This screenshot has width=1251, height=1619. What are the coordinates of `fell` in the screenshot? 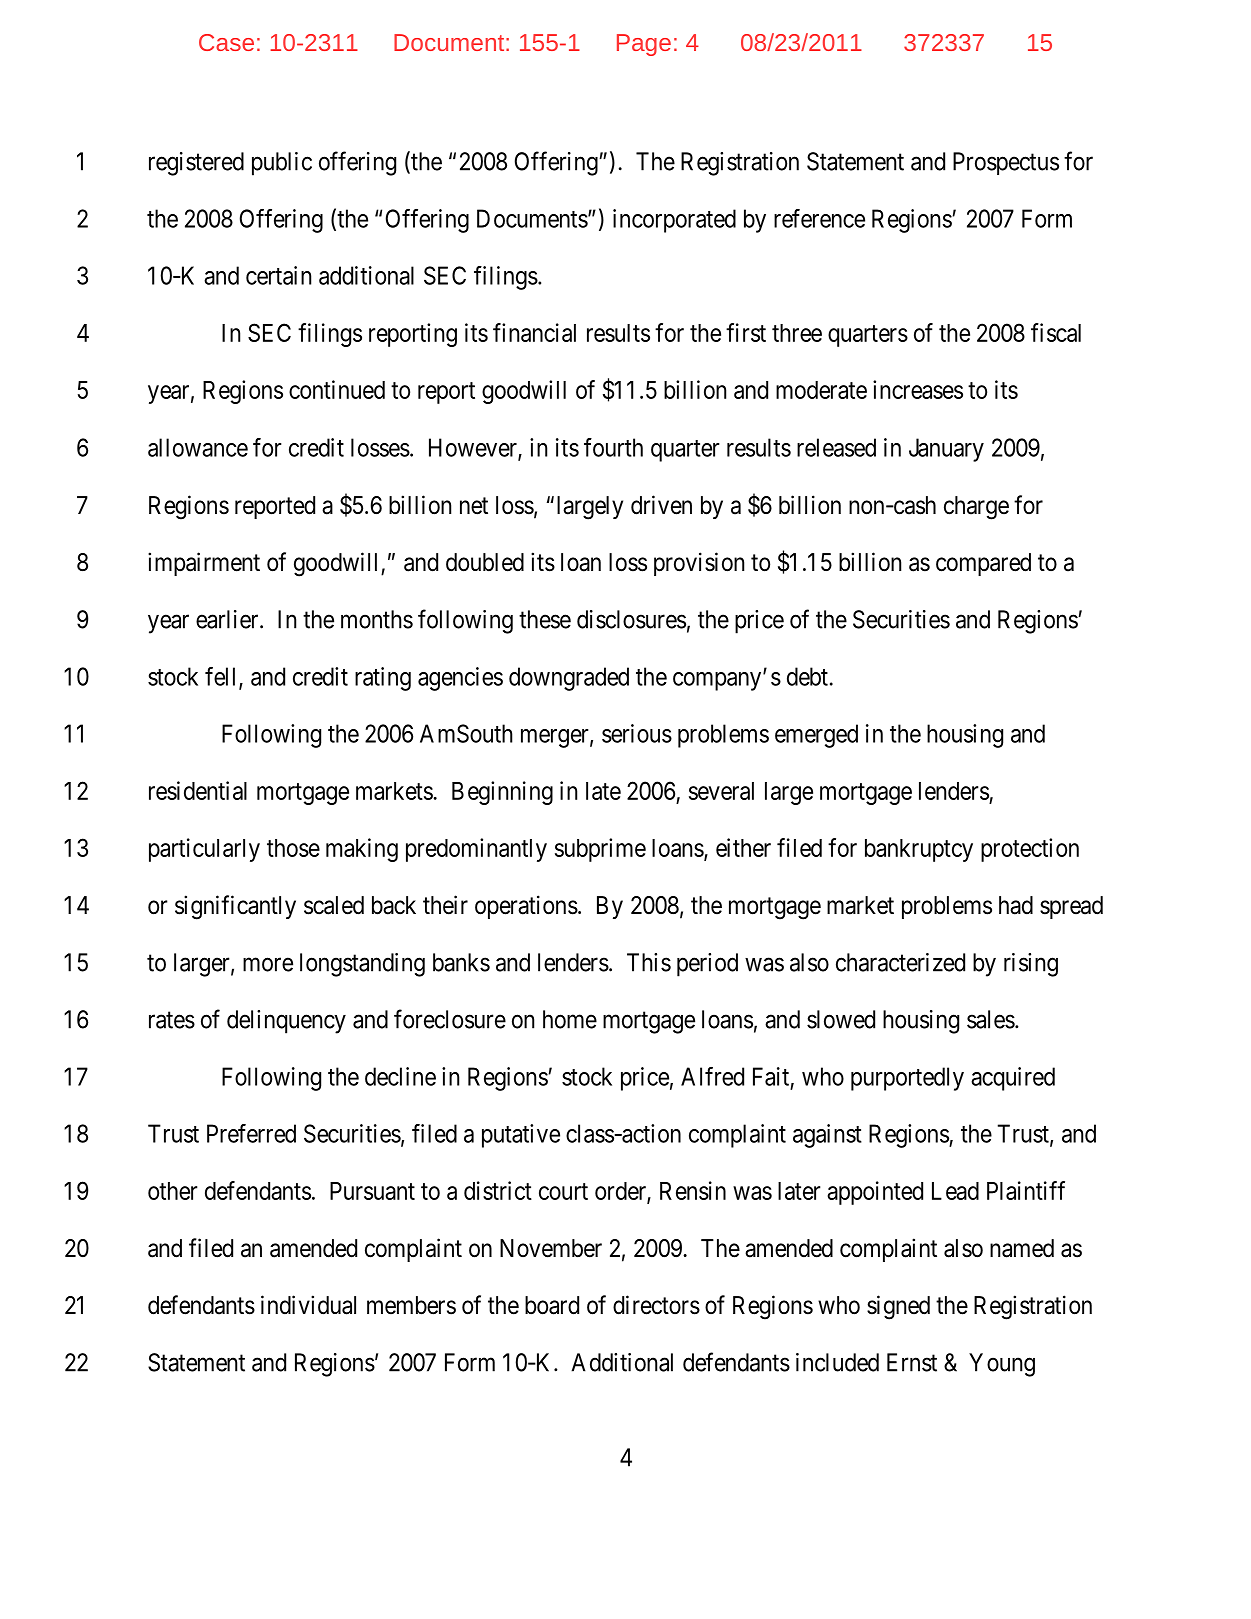 It's located at (222, 677).
